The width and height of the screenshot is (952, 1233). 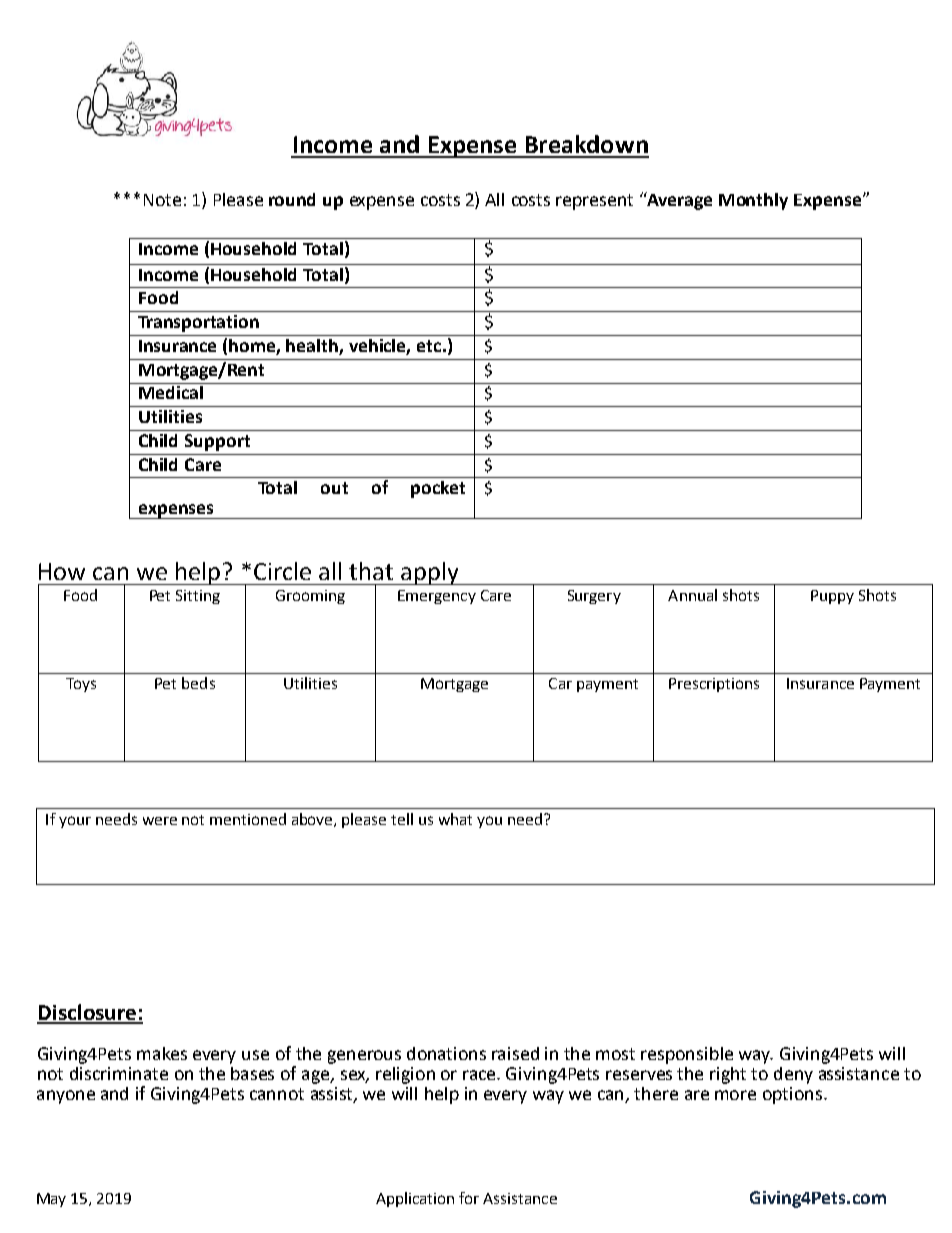 I want to click on Medical, so click(x=171, y=391).
